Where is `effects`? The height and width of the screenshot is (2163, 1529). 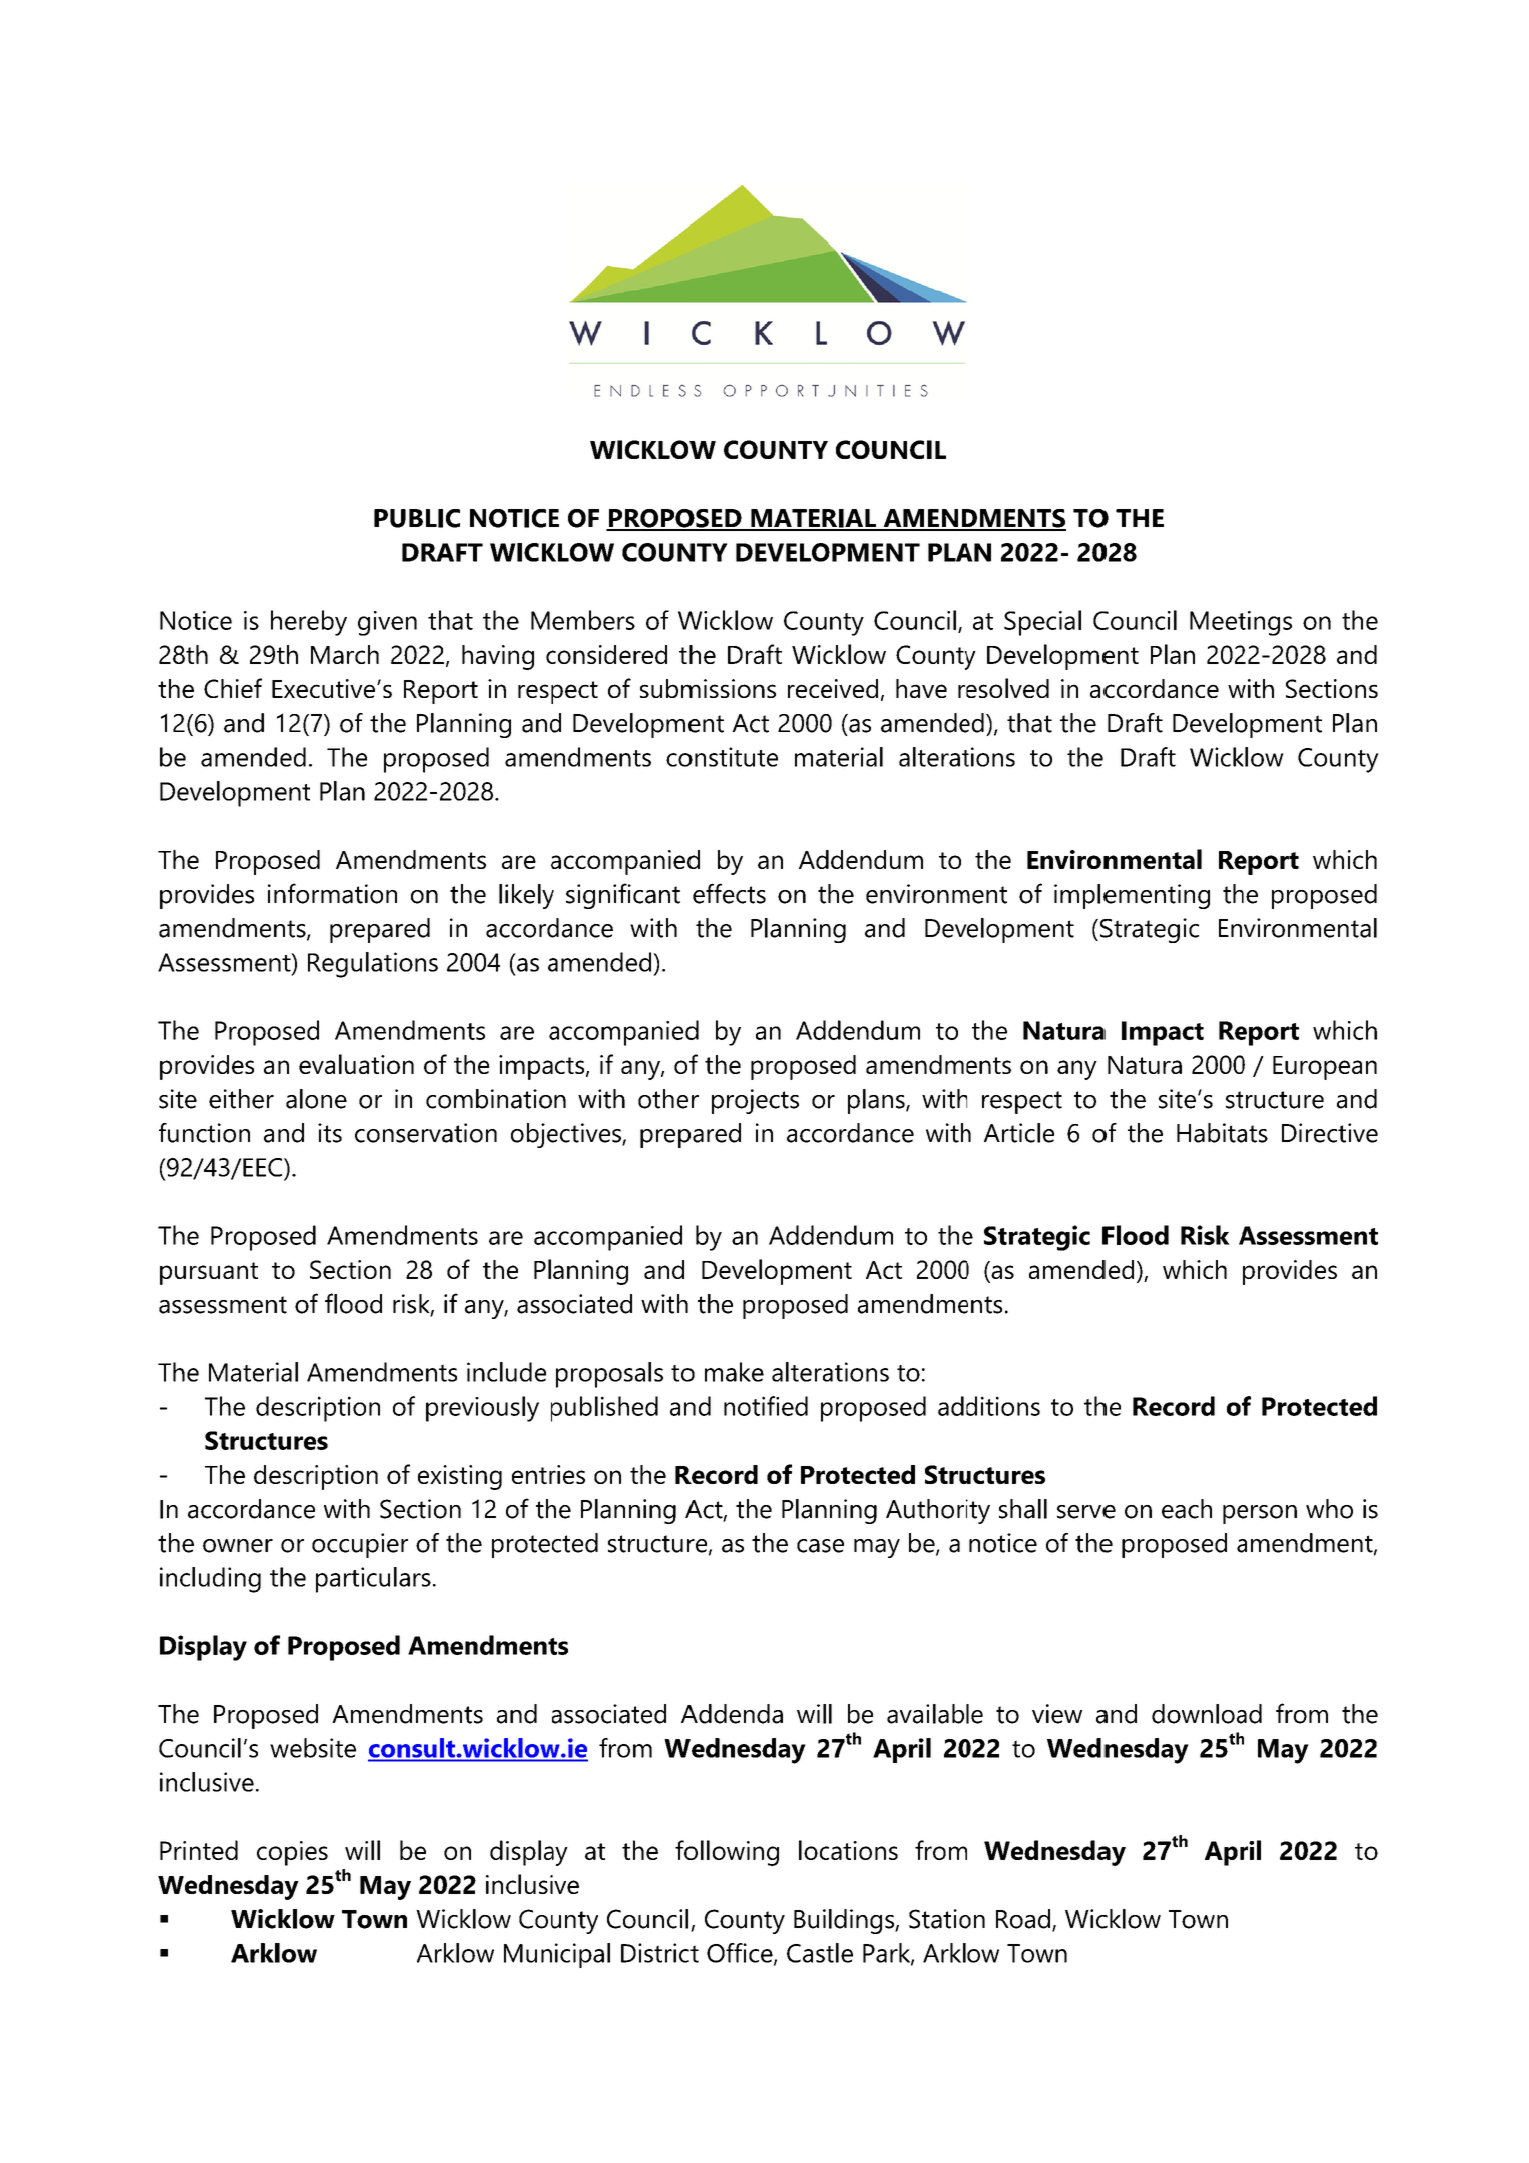 effects is located at coordinates (729, 893).
